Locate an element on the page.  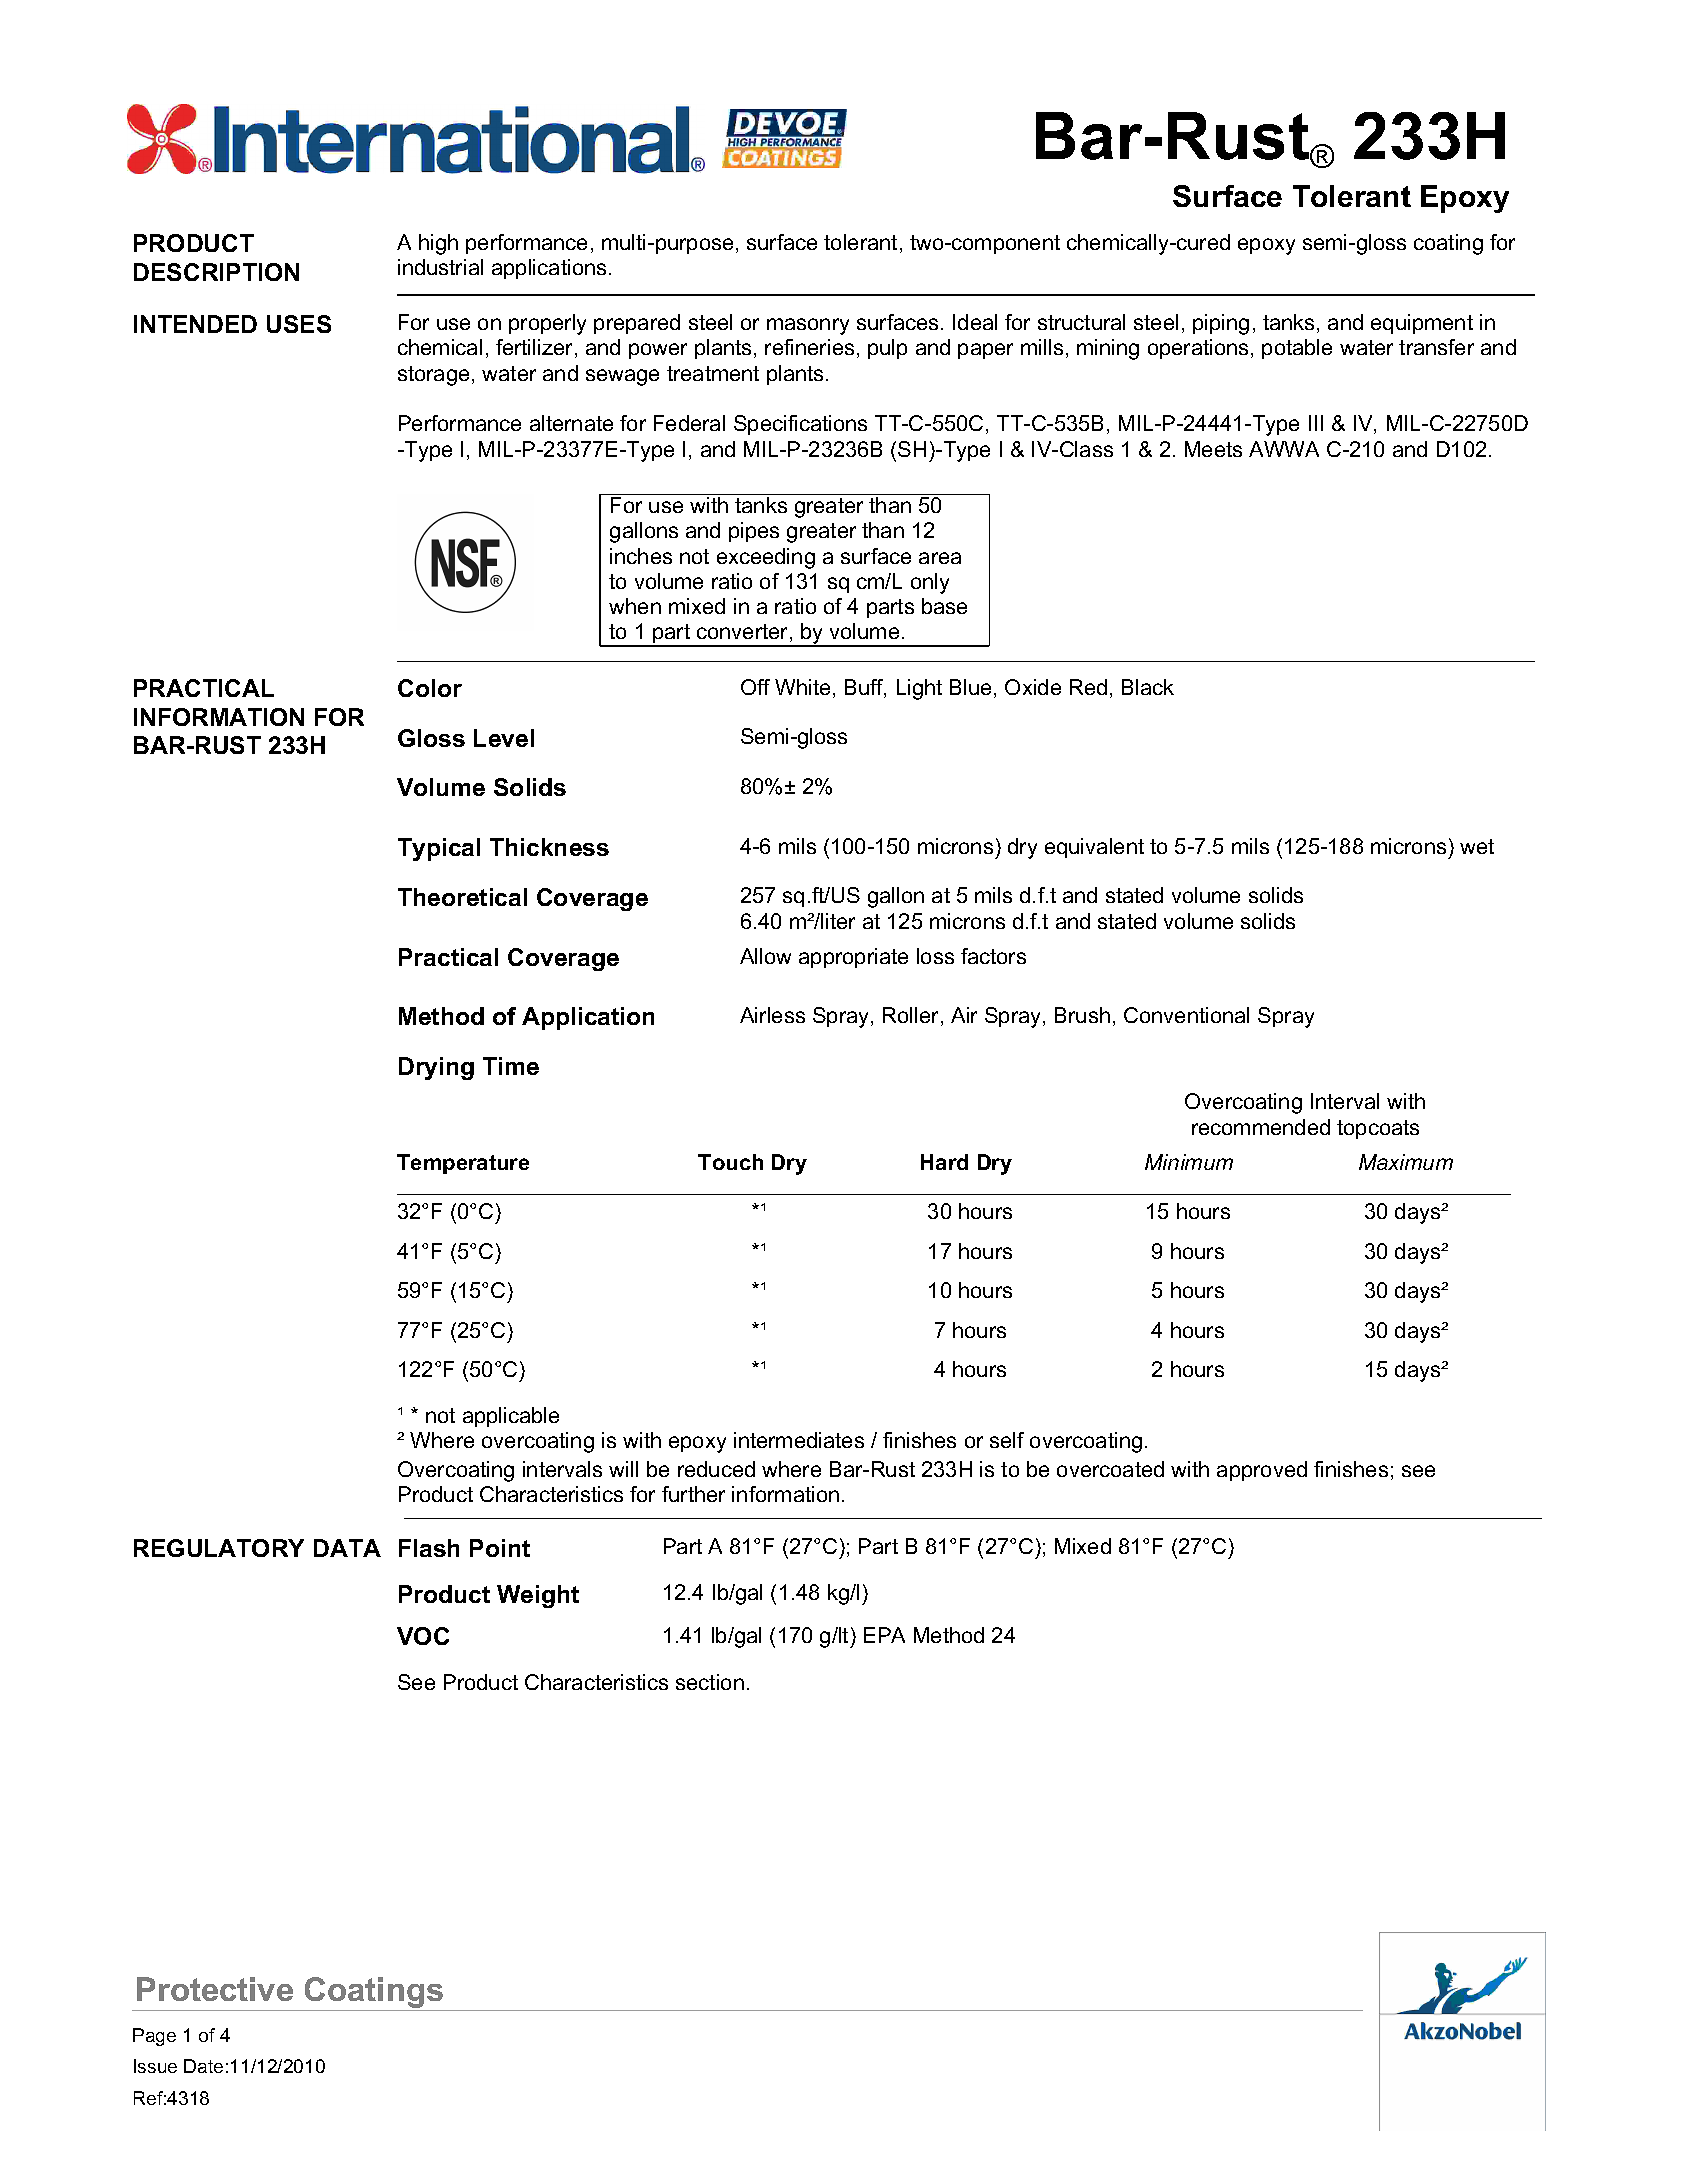
section is located at coordinates (710, 1682).
